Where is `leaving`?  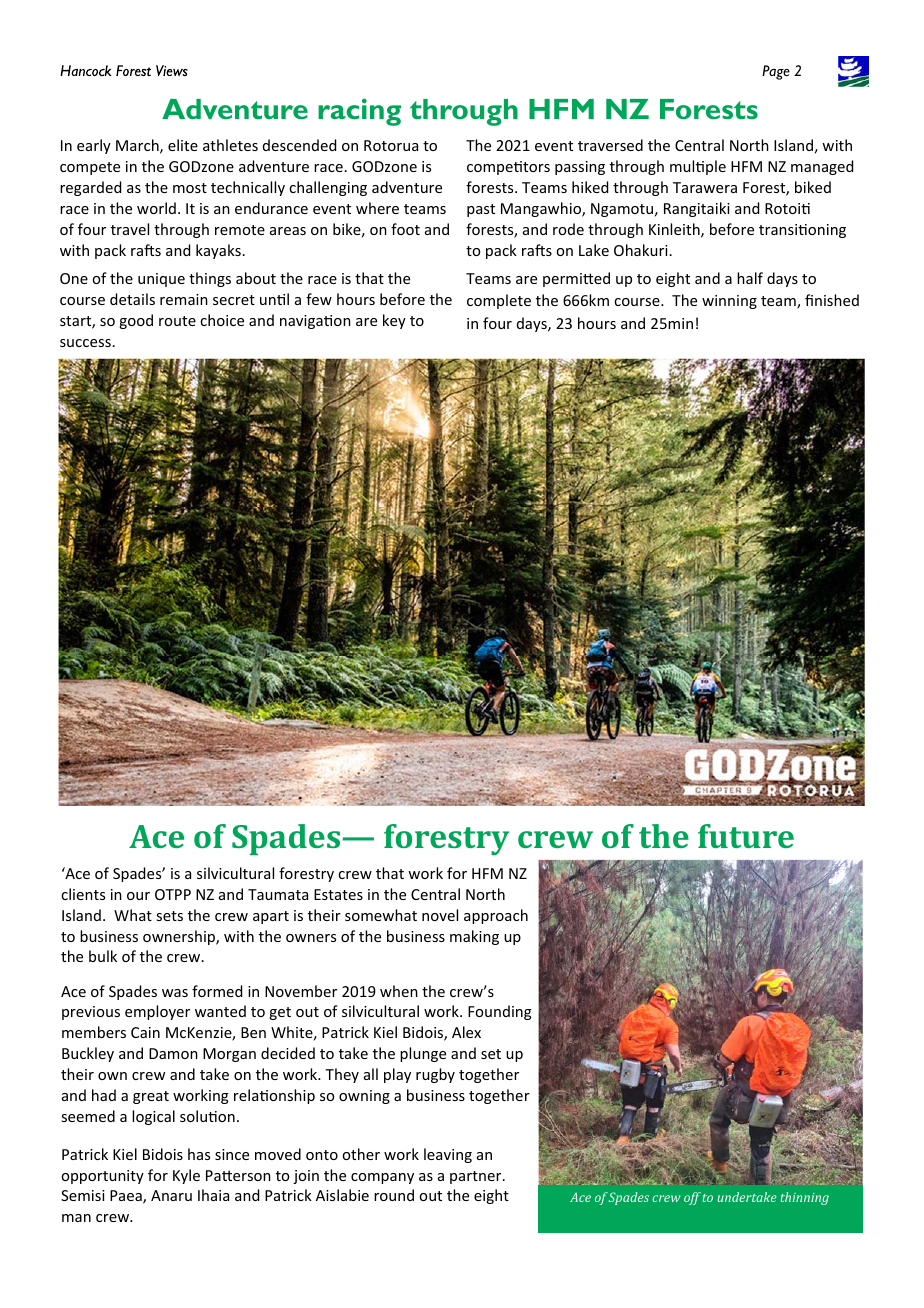 leaving is located at coordinates (448, 1155).
